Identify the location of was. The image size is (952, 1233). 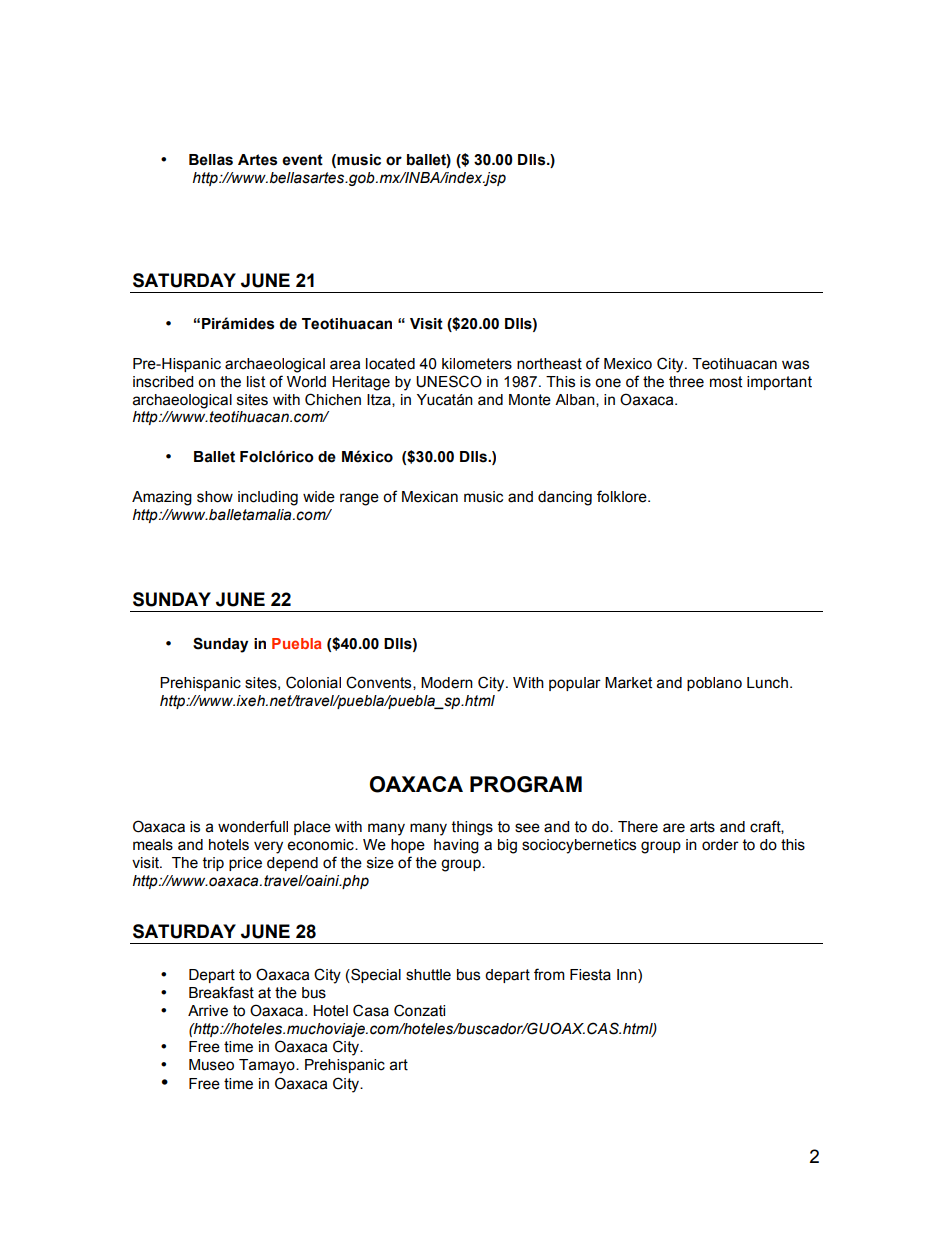
(795, 365).
